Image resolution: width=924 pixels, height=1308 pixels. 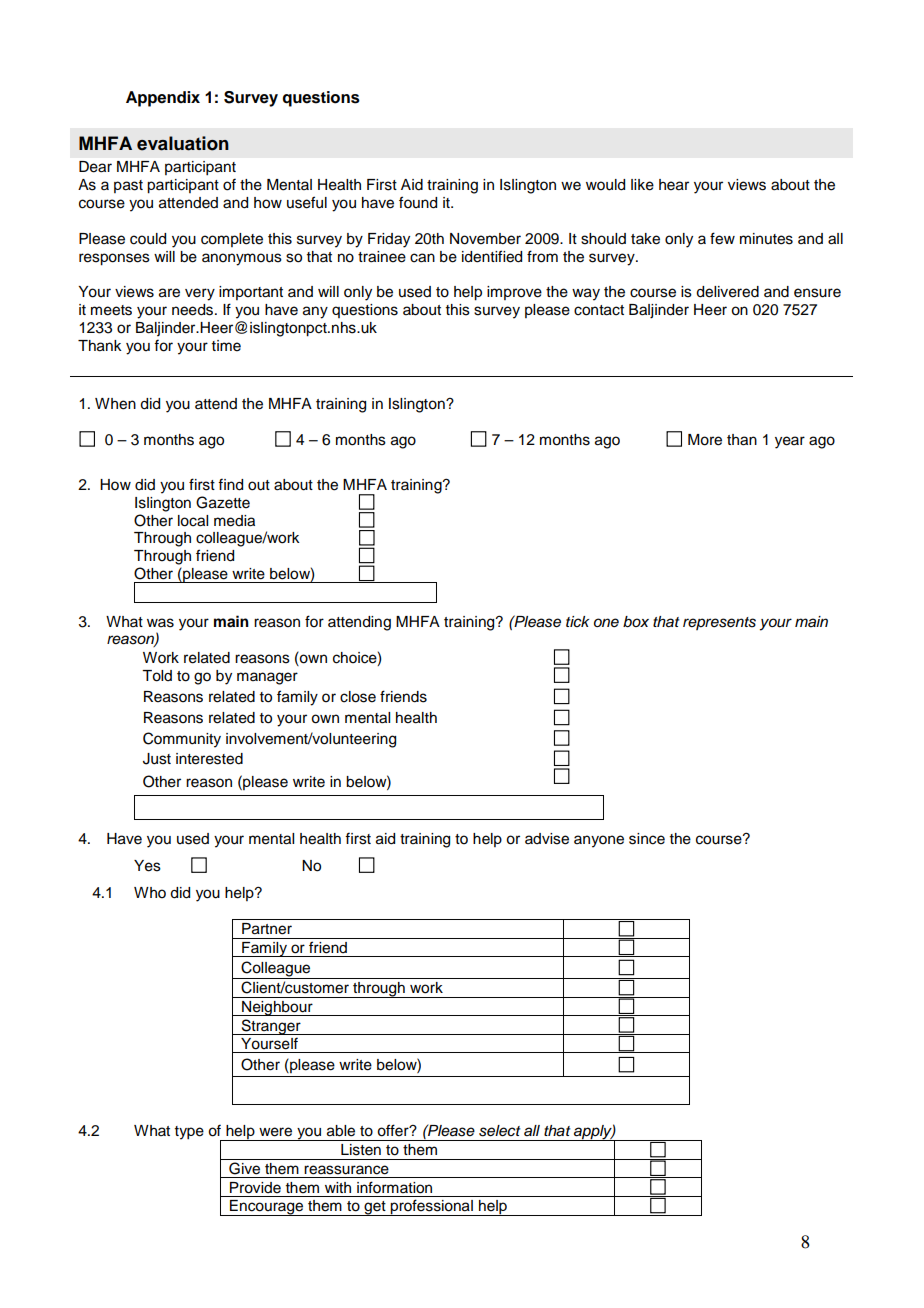 What do you see at coordinates (194, 310) in the screenshot?
I see `needs` at bounding box center [194, 310].
